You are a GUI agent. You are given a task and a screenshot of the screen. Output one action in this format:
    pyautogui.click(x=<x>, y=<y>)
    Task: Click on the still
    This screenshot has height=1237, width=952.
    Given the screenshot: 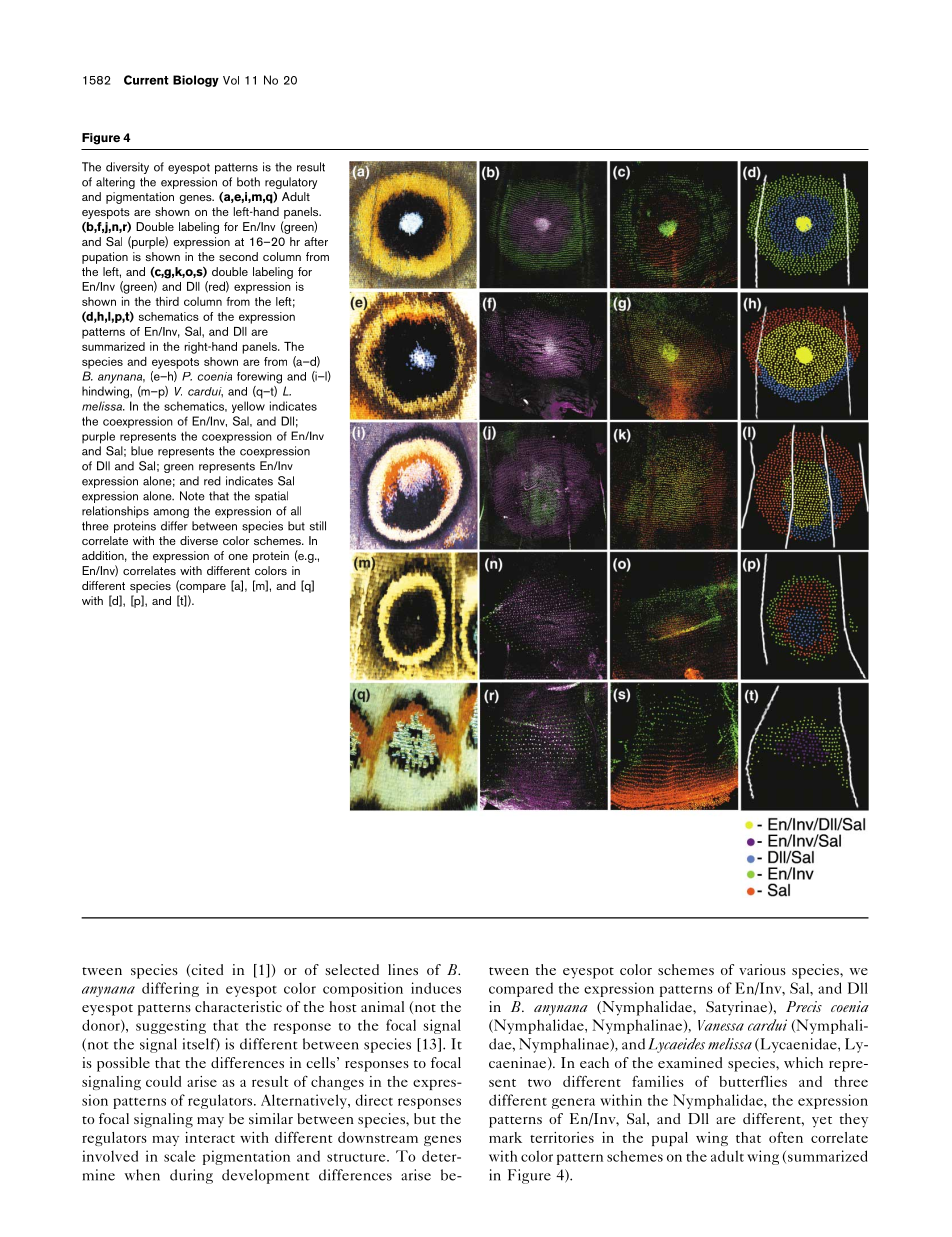 What is the action you would take?
    pyautogui.click(x=318, y=526)
